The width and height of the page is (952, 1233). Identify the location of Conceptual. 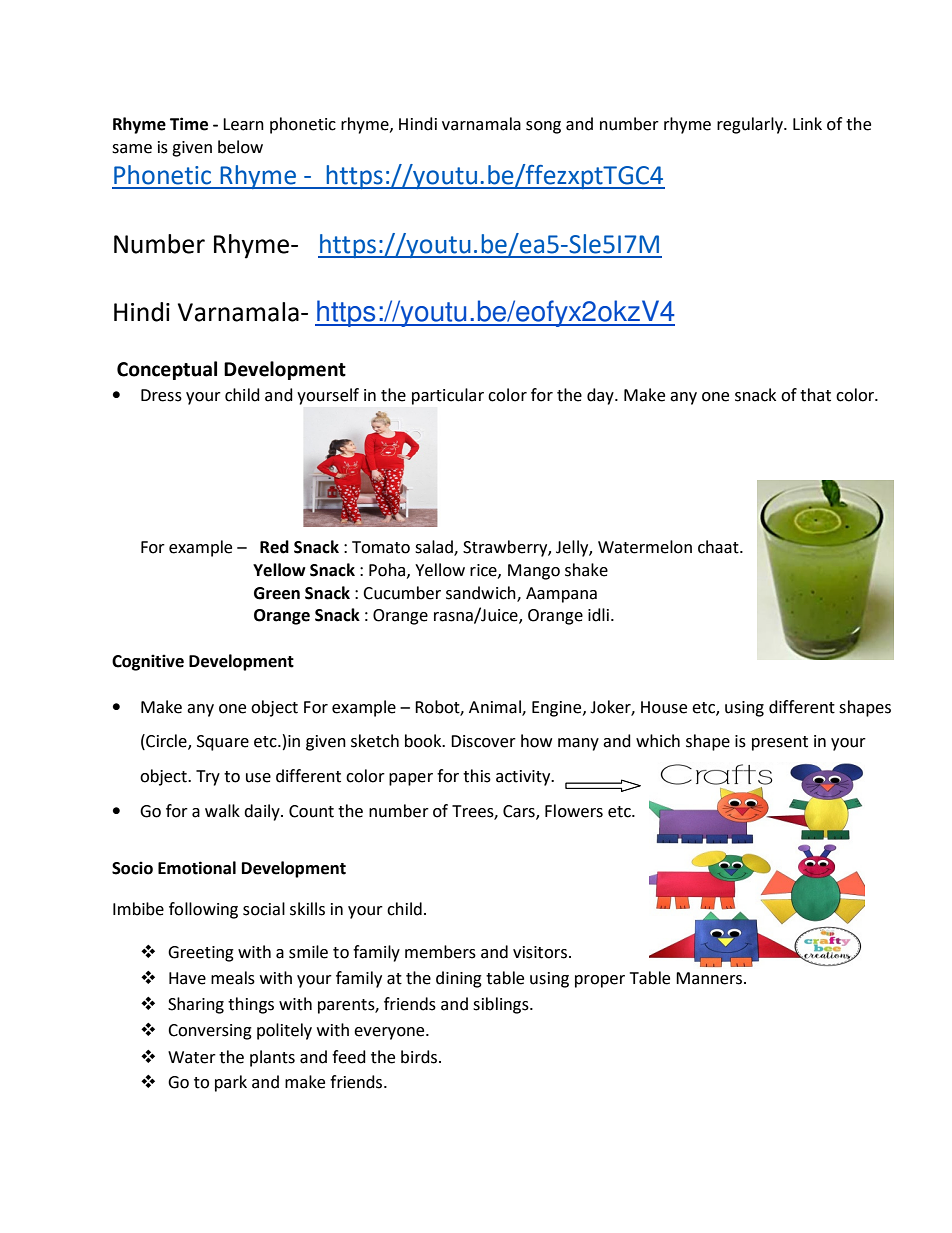
(167, 370).
